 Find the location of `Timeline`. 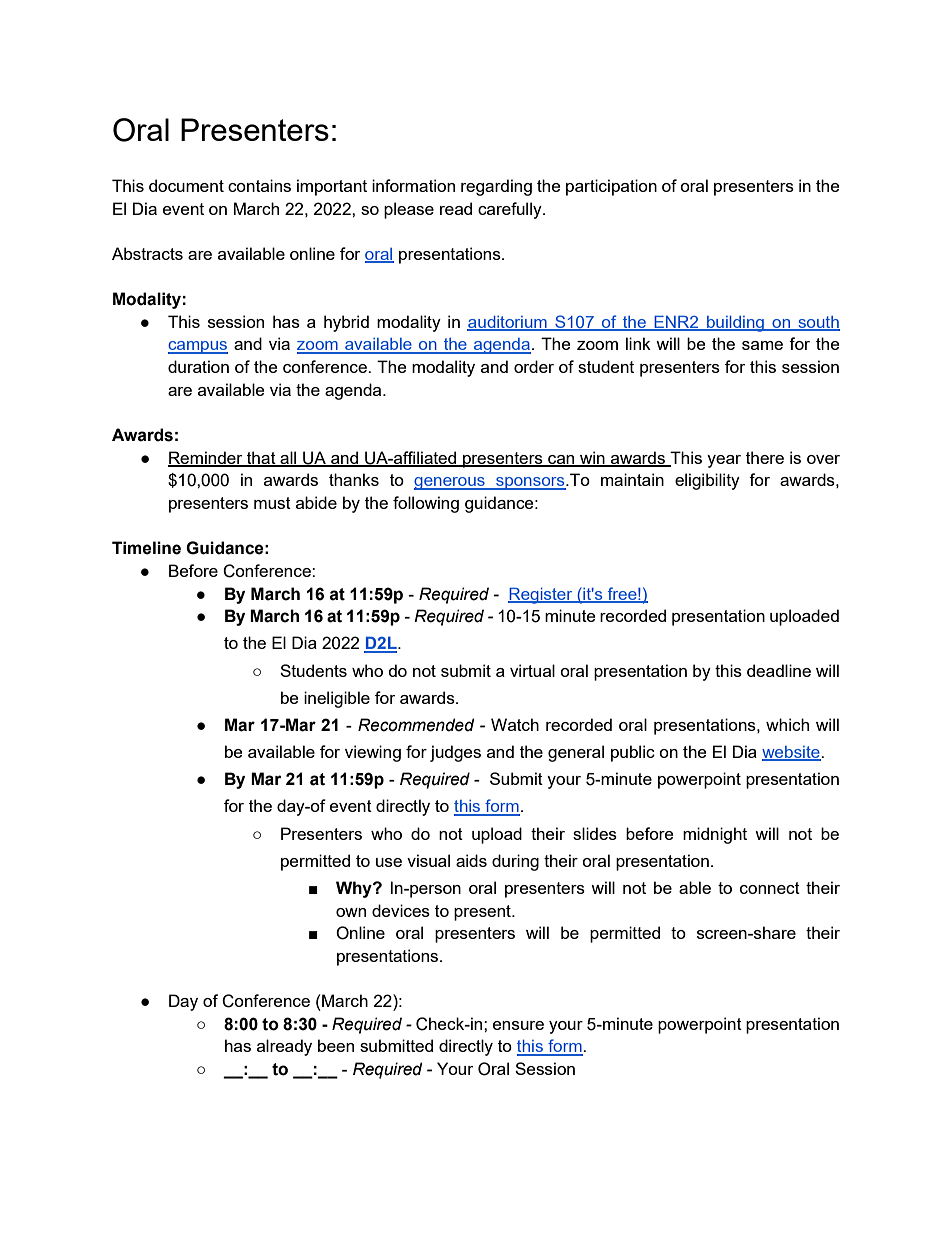

Timeline is located at coordinates (146, 548).
